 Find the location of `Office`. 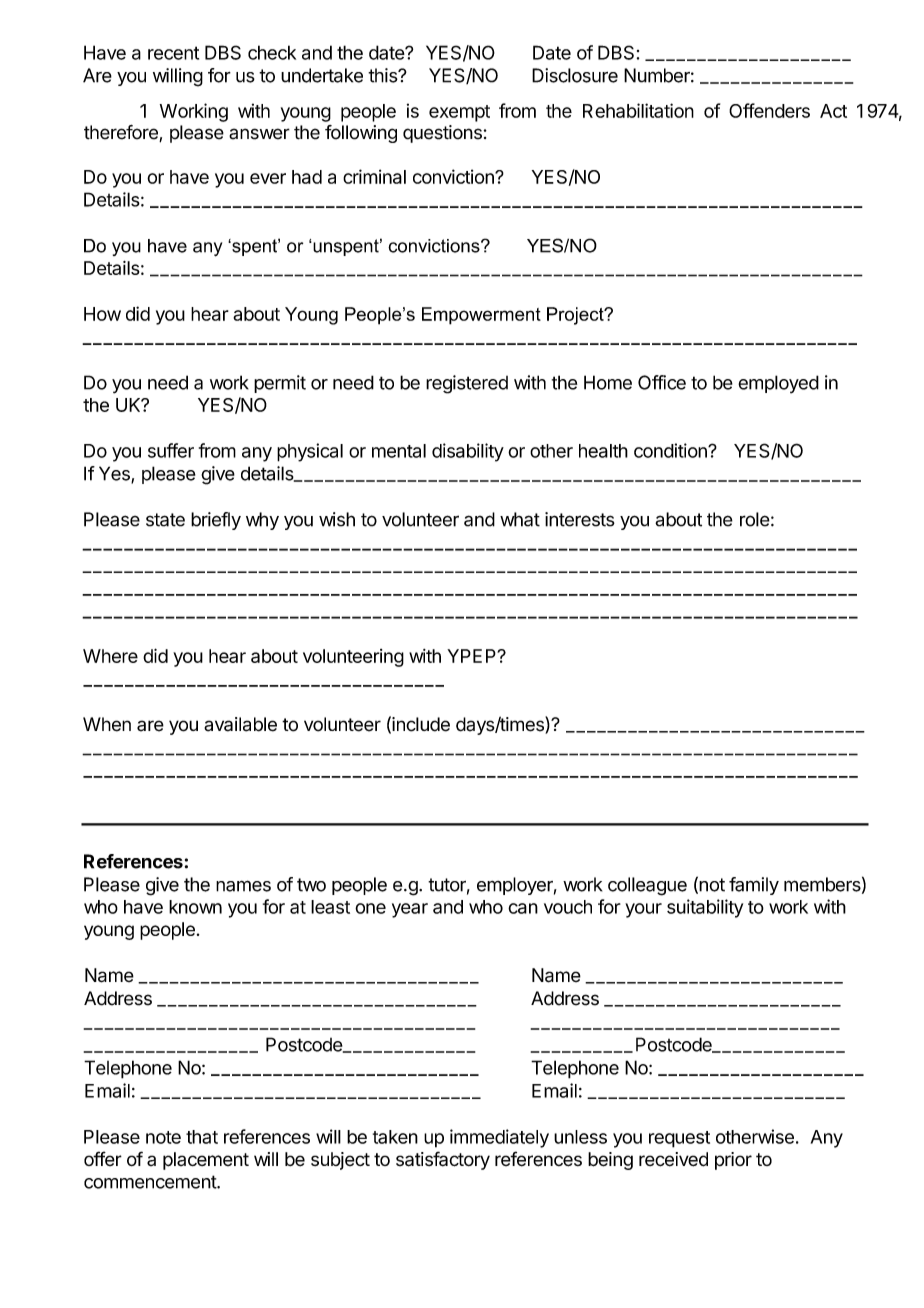

Office is located at coordinates (662, 382).
